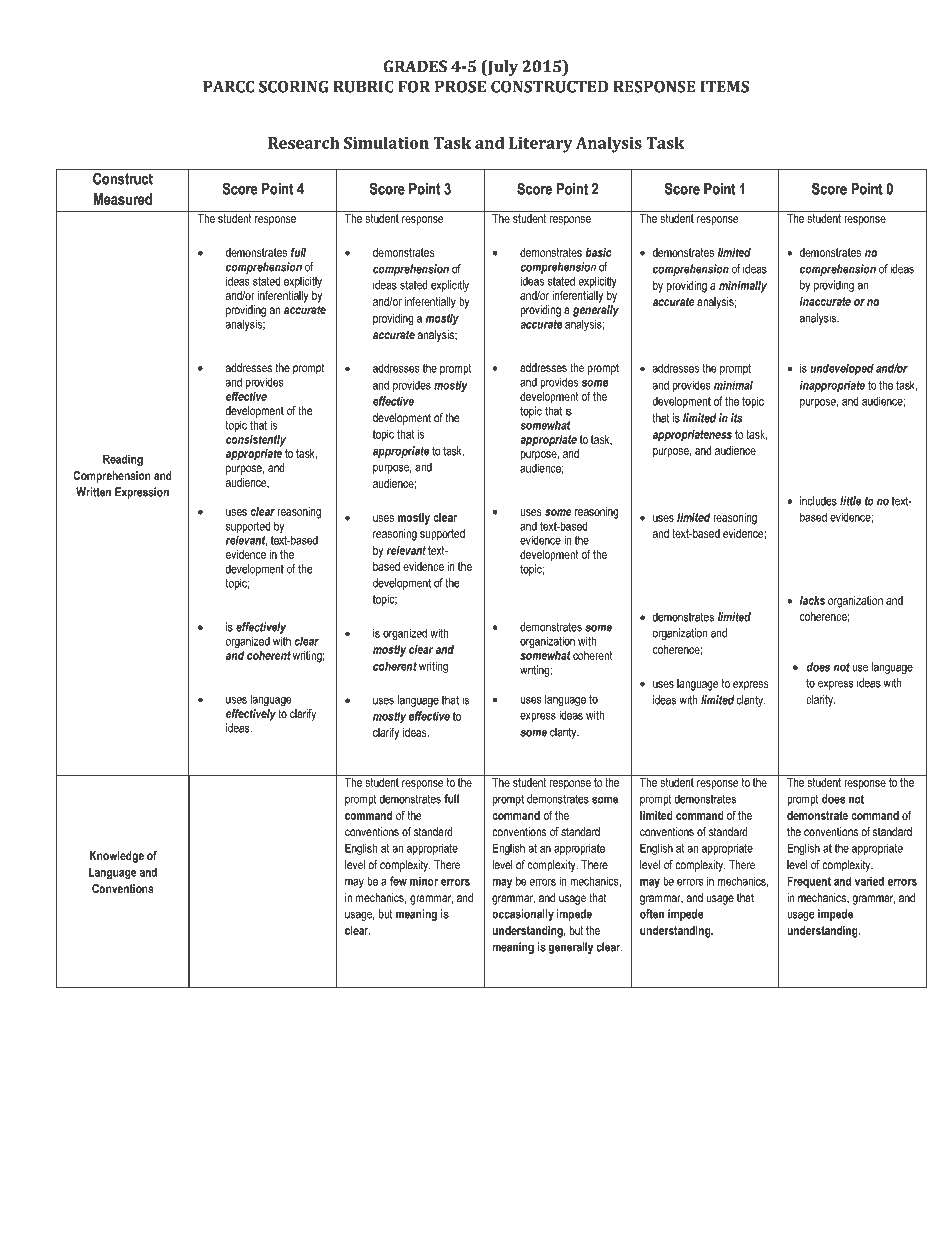 This screenshot has width=952, height=1233. Describe the element at coordinates (256, 441) in the screenshot. I see `consistently` at that location.
